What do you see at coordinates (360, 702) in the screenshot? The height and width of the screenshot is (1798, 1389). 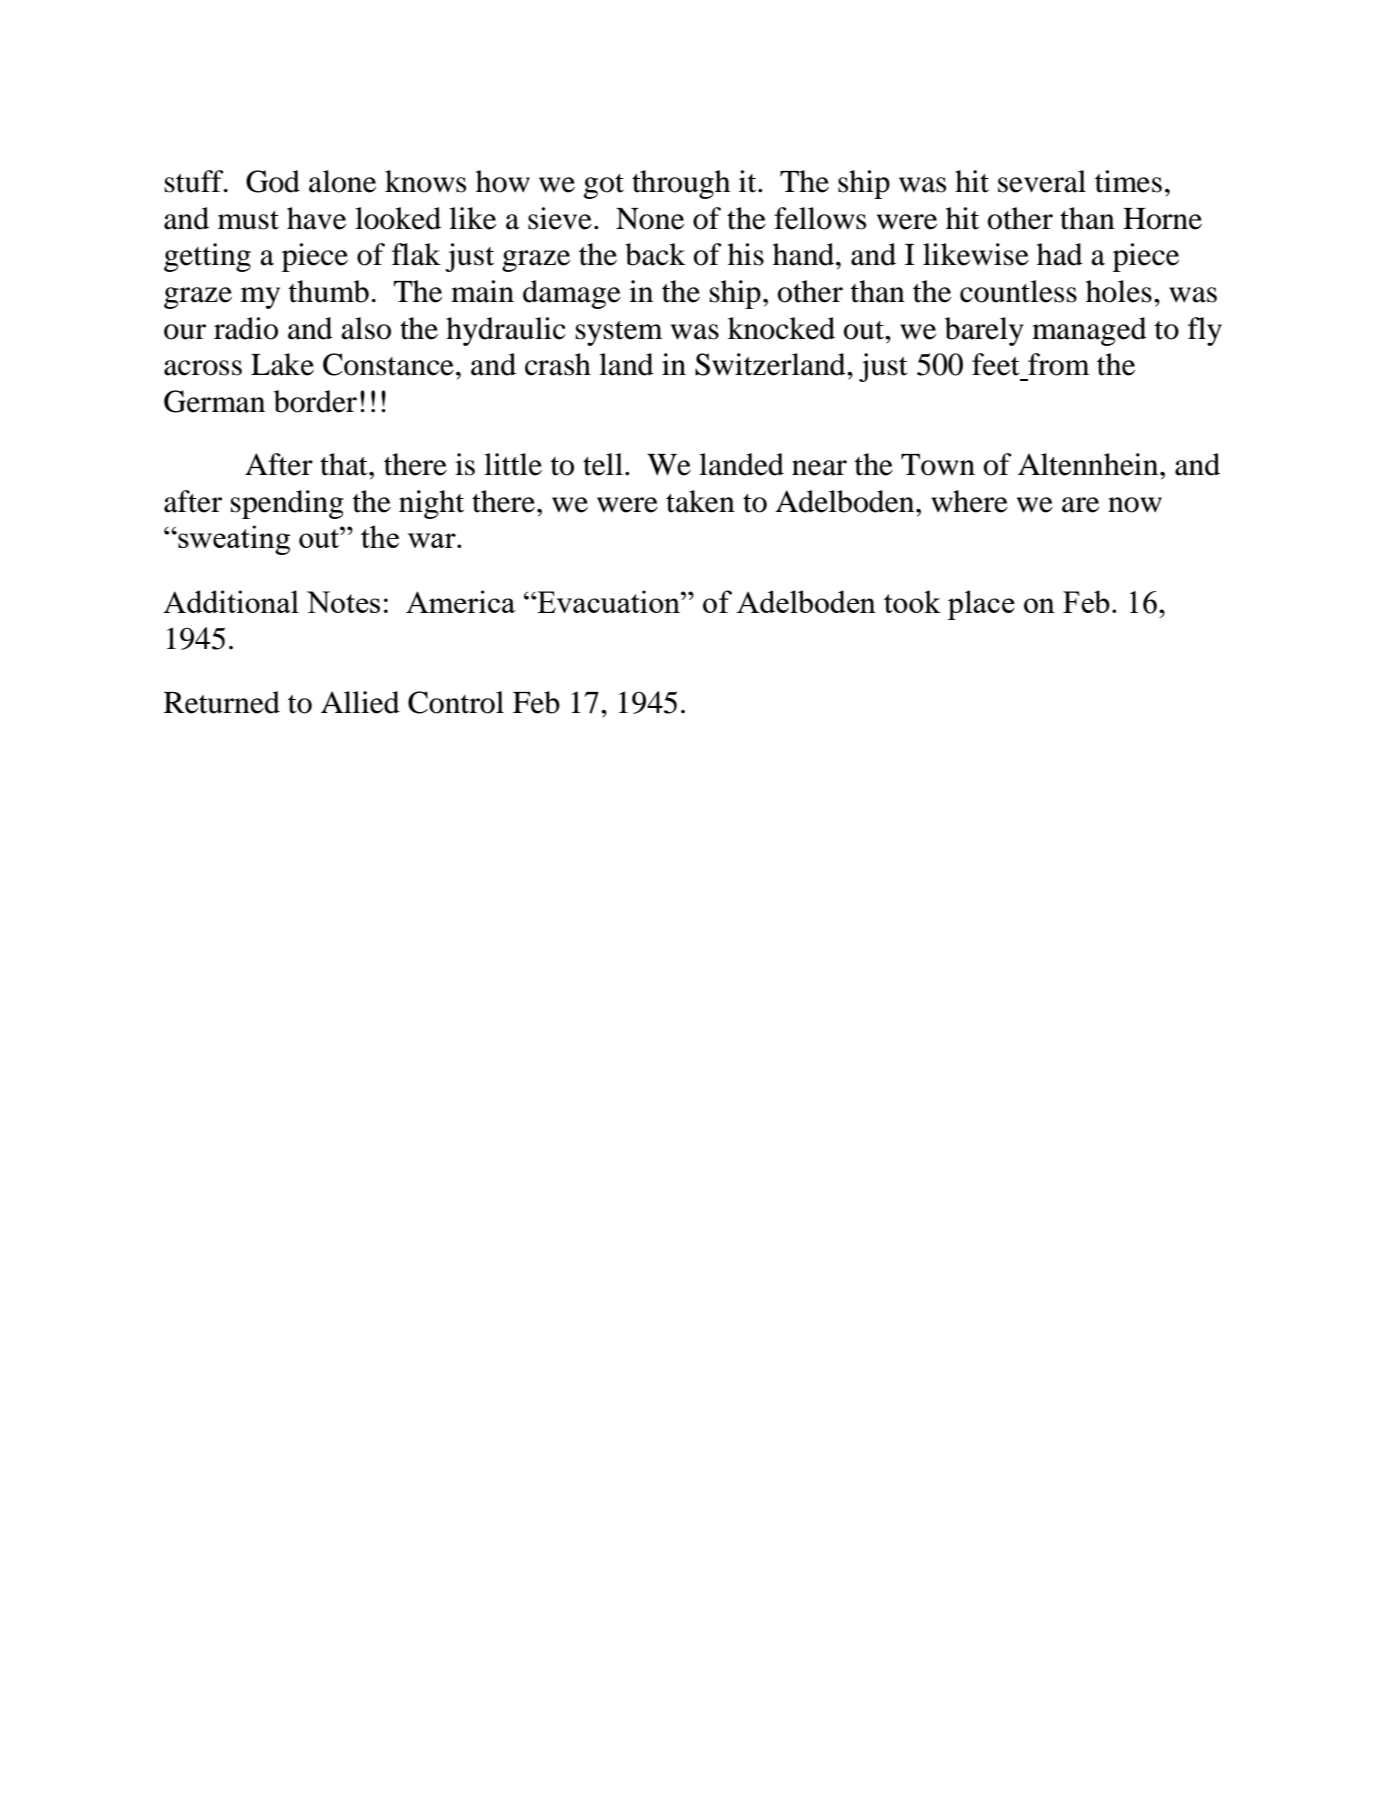 I see `Allied` at bounding box center [360, 702].
